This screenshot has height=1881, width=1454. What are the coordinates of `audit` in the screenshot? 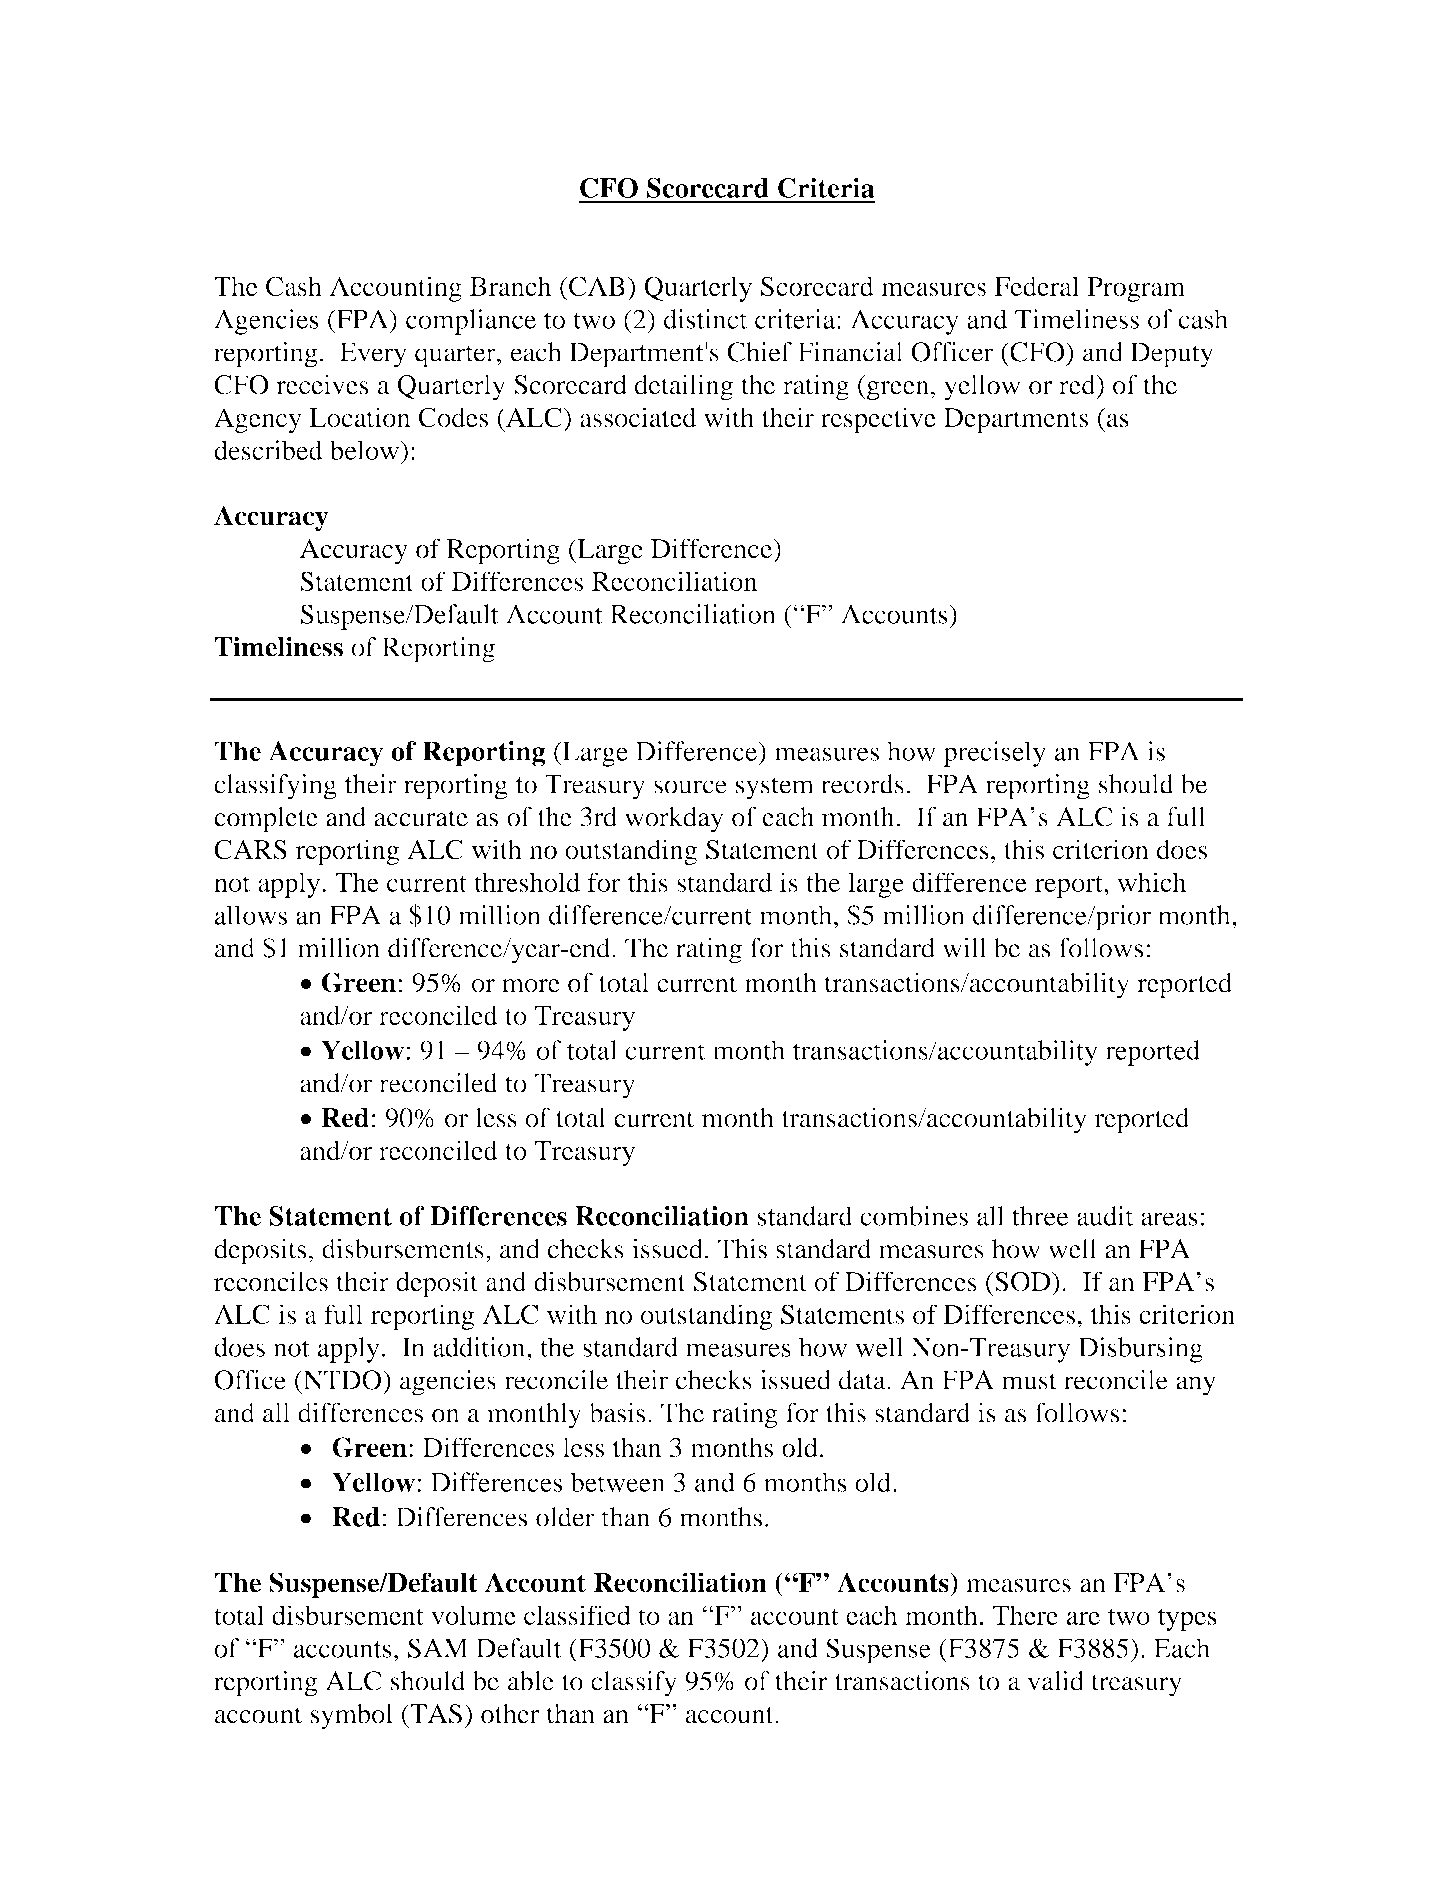 It's located at (1105, 1216).
